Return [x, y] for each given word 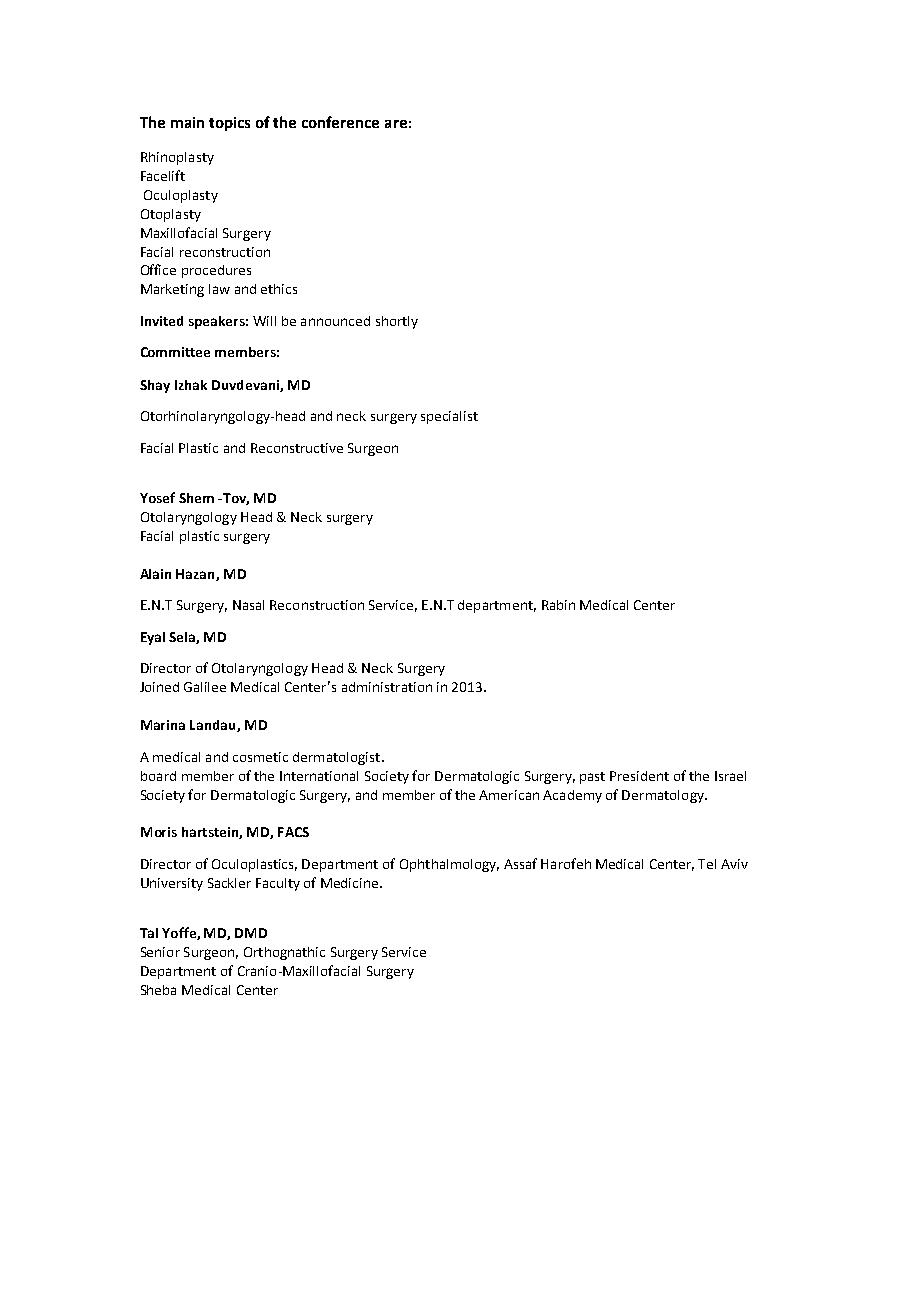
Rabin [558, 605]
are [396, 124]
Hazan [196, 575]
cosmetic [260, 757]
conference [340, 122]
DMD [251, 933]
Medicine [351, 883]
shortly [397, 322]
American [509, 795]
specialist [449, 417]
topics [229, 124]
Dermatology [664, 796]
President [639, 776]
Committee [175, 352]
